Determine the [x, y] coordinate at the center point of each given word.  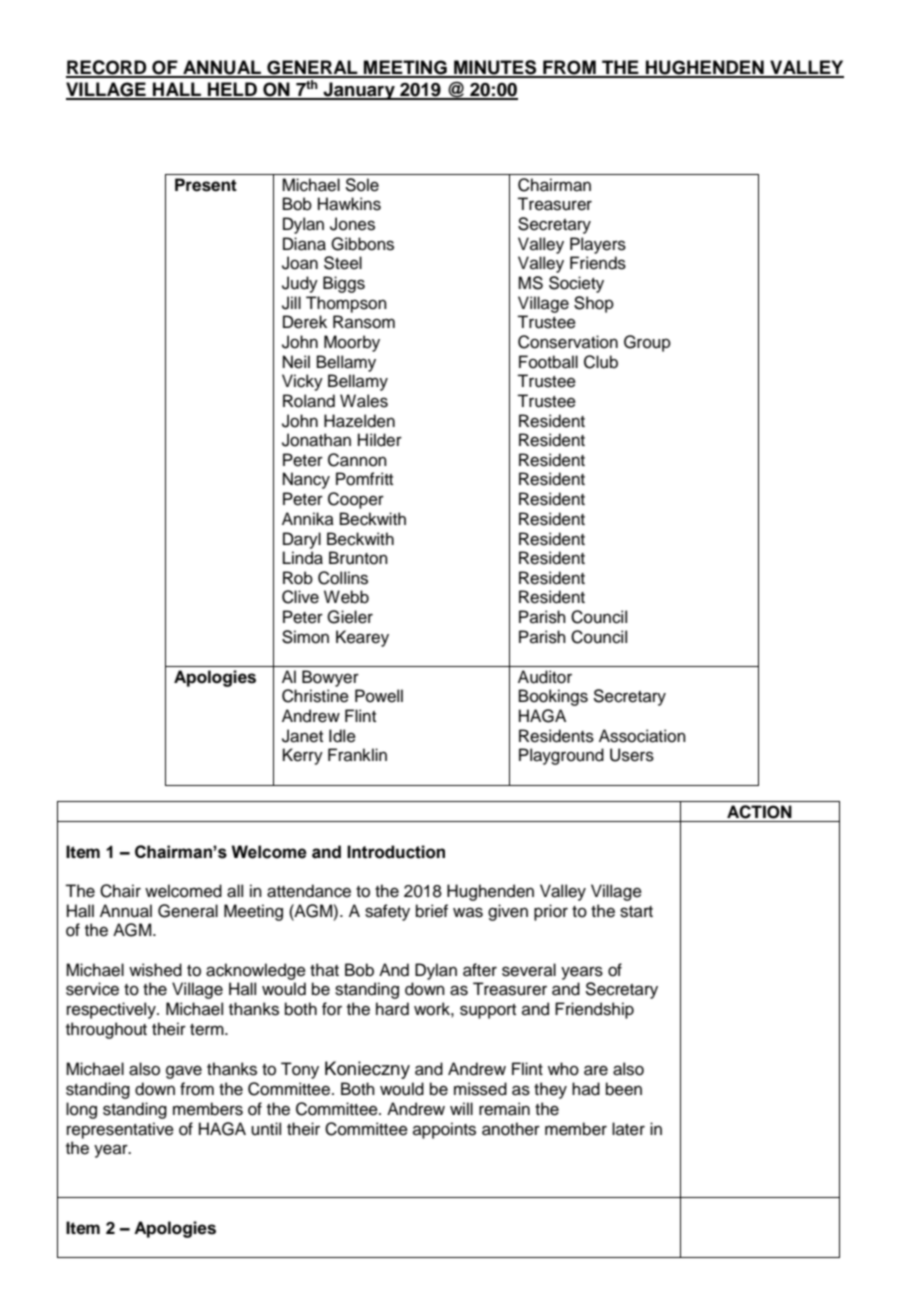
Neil [296, 362]
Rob [298, 578]
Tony [300, 1070]
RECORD [107, 68]
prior [551, 912]
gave [184, 1072]
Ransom [364, 322]
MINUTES [495, 68]
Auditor [545, 677]
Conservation [568, 342]
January [359, 91]
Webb [346, 597]
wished [155, 970]
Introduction [396, 852]
